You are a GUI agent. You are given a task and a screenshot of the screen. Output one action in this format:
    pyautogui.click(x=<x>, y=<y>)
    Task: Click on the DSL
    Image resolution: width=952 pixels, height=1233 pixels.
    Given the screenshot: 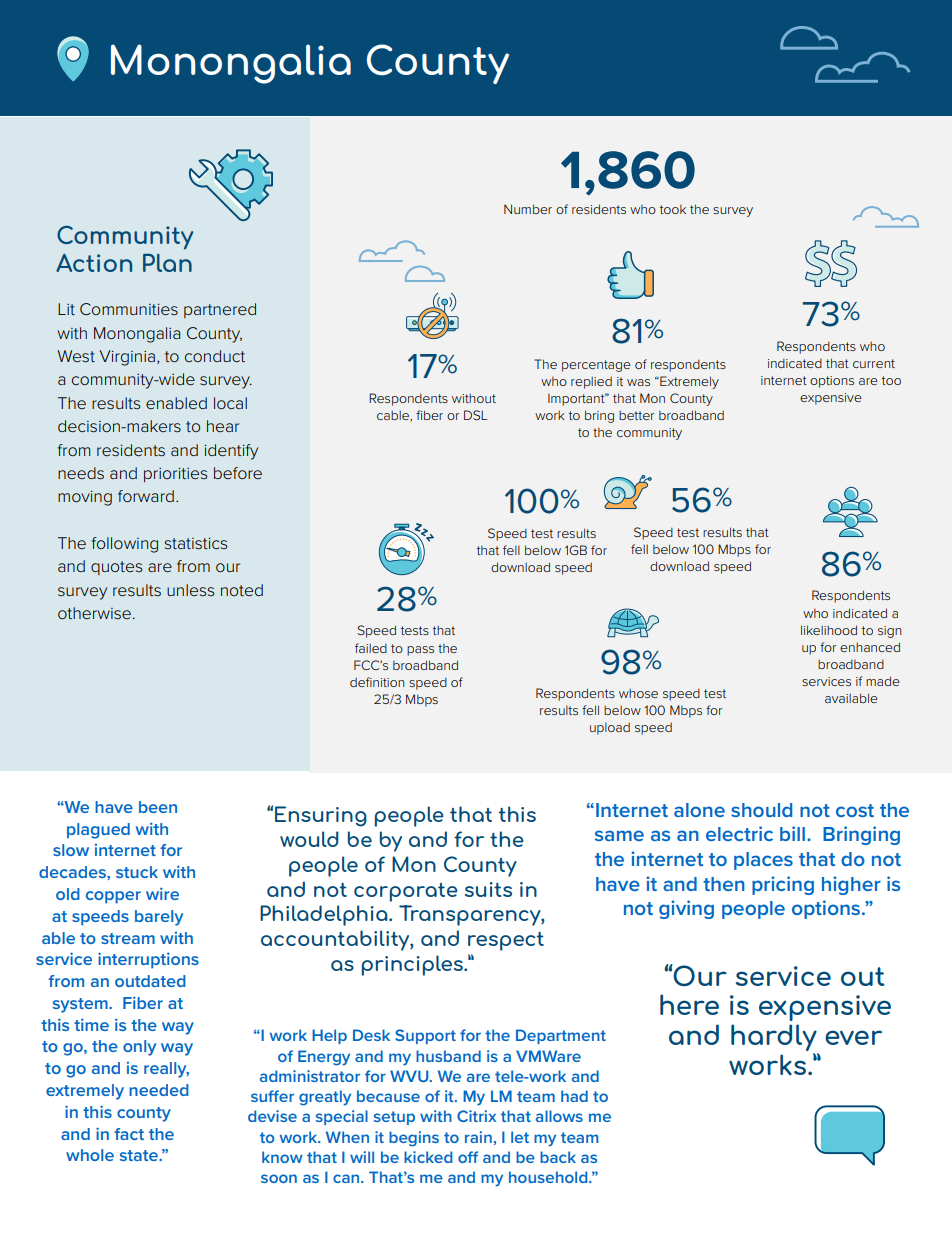 What is the action you would take?
    pyautogui.click(x=475, y=415)
